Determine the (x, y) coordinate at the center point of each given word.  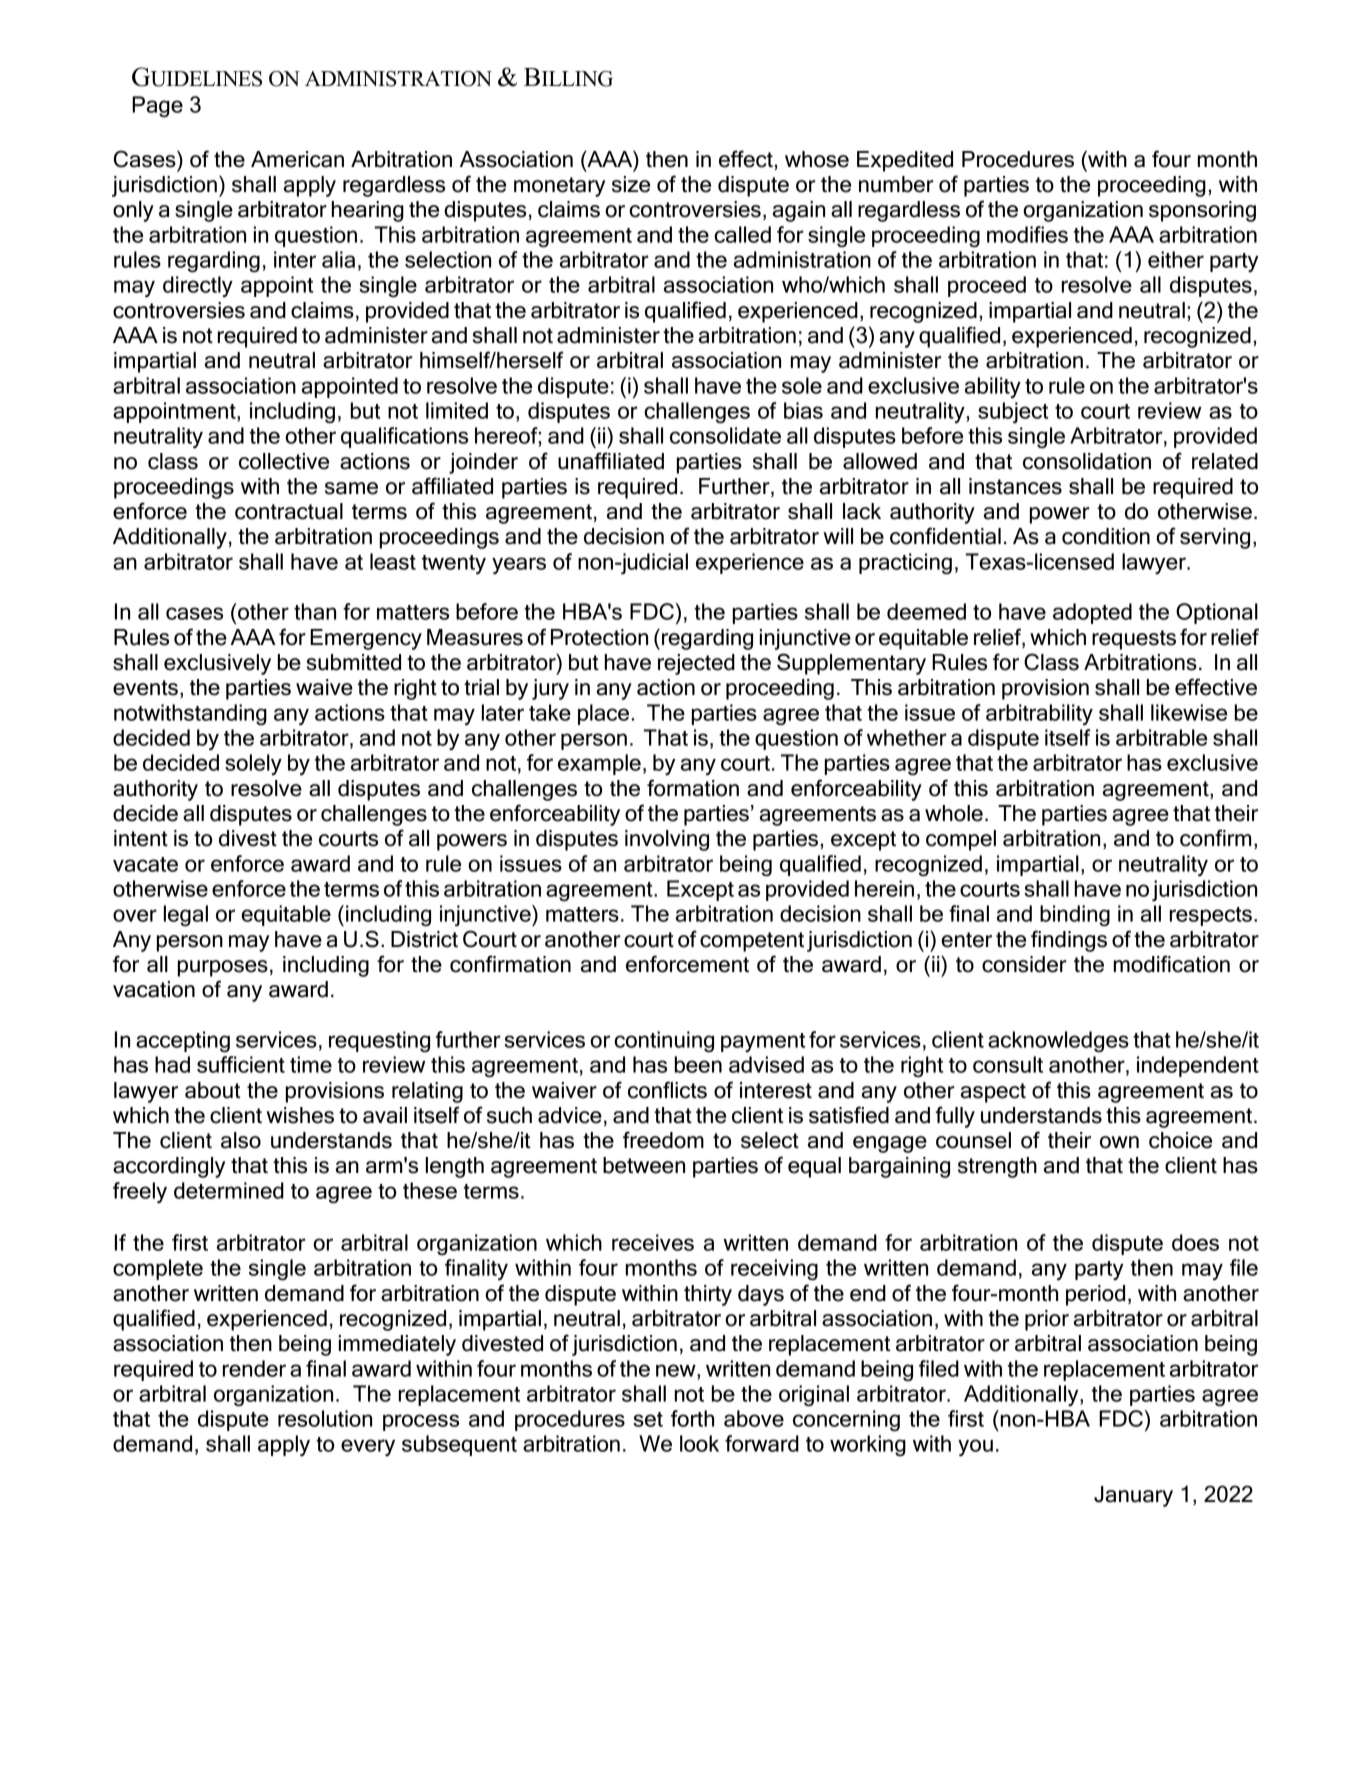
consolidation (1087, 461)
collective (284, 461)
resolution (325, 1418)
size (631, 184)
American (297, 159)
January (1133, 1496)
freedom (663, 1140)
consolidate (725, 435)
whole (954, 813)
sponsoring (1202, 211)
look (699, 1443)
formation (693, 788)
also (241, 1140)
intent (141, 838)
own (1119, 1142)
